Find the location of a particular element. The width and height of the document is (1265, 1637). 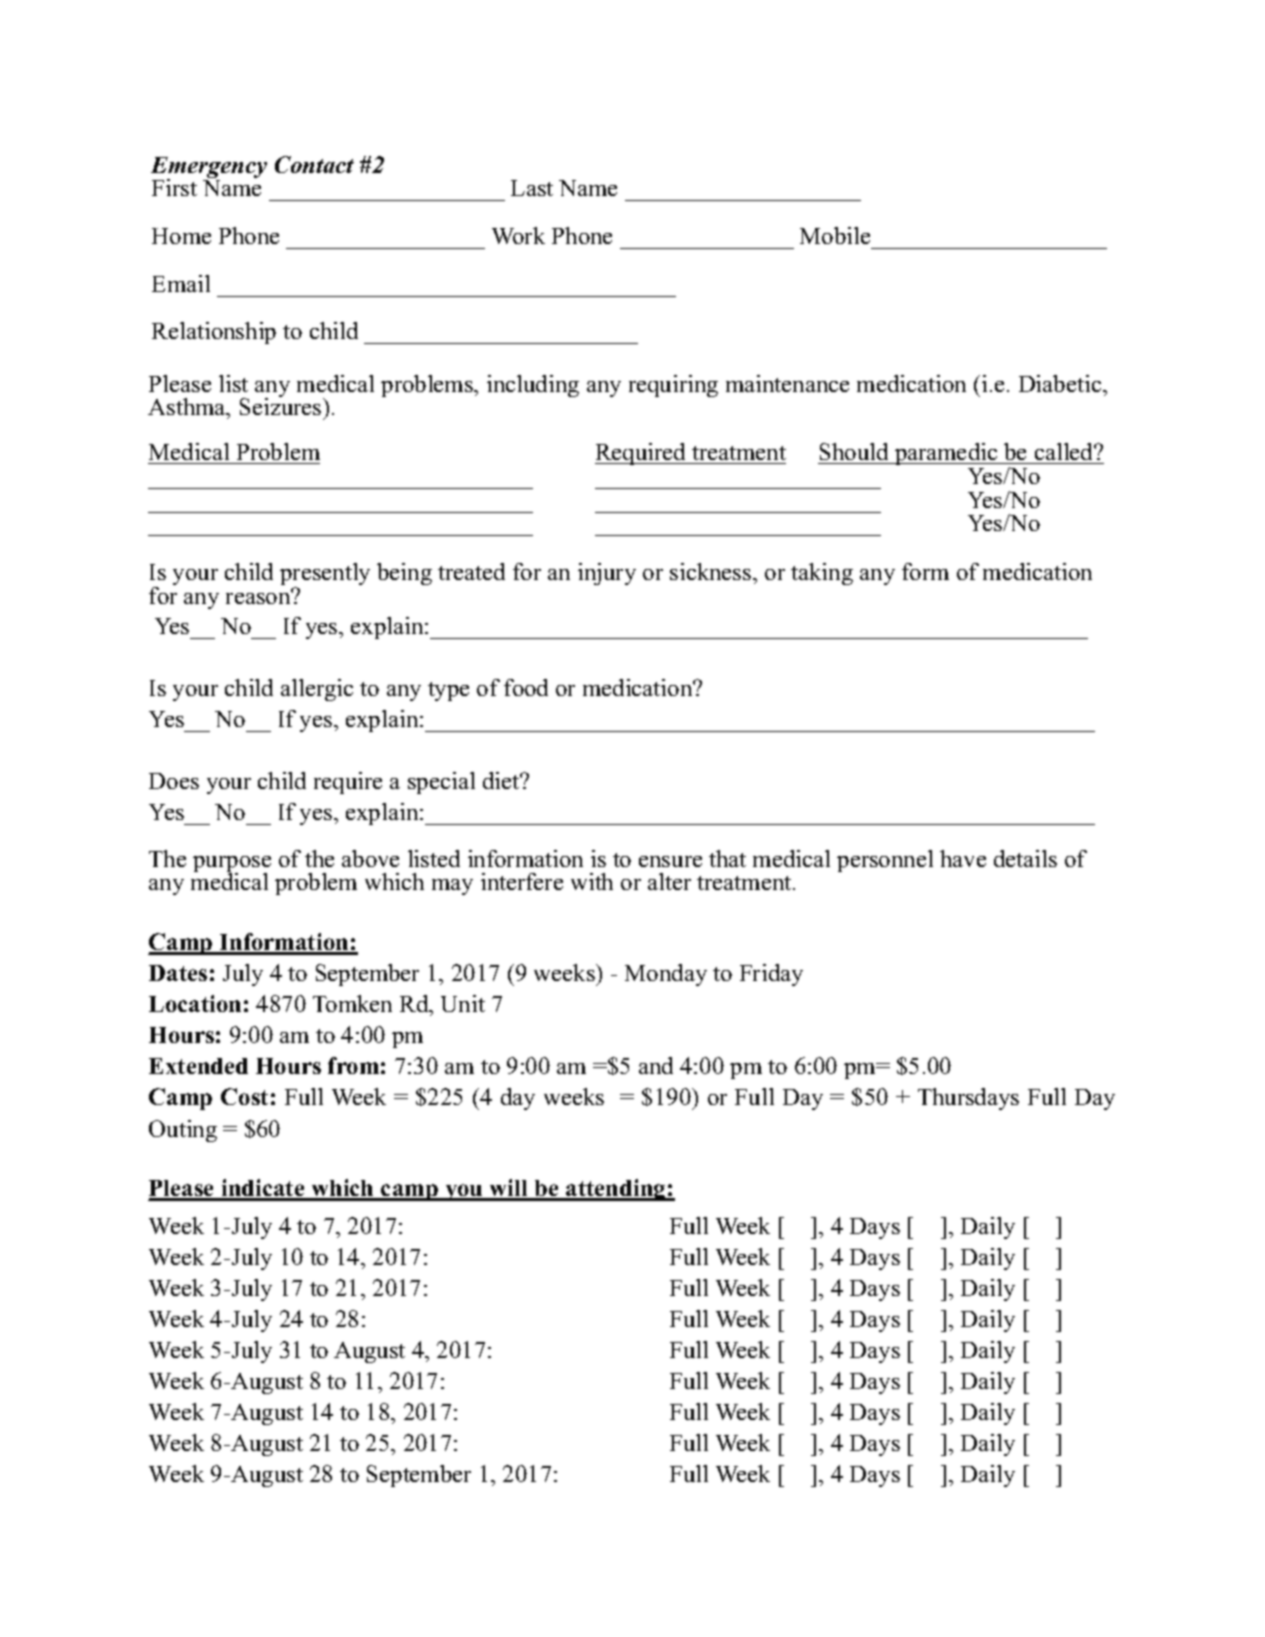

indicate is located at coordinates (263, 1189).
